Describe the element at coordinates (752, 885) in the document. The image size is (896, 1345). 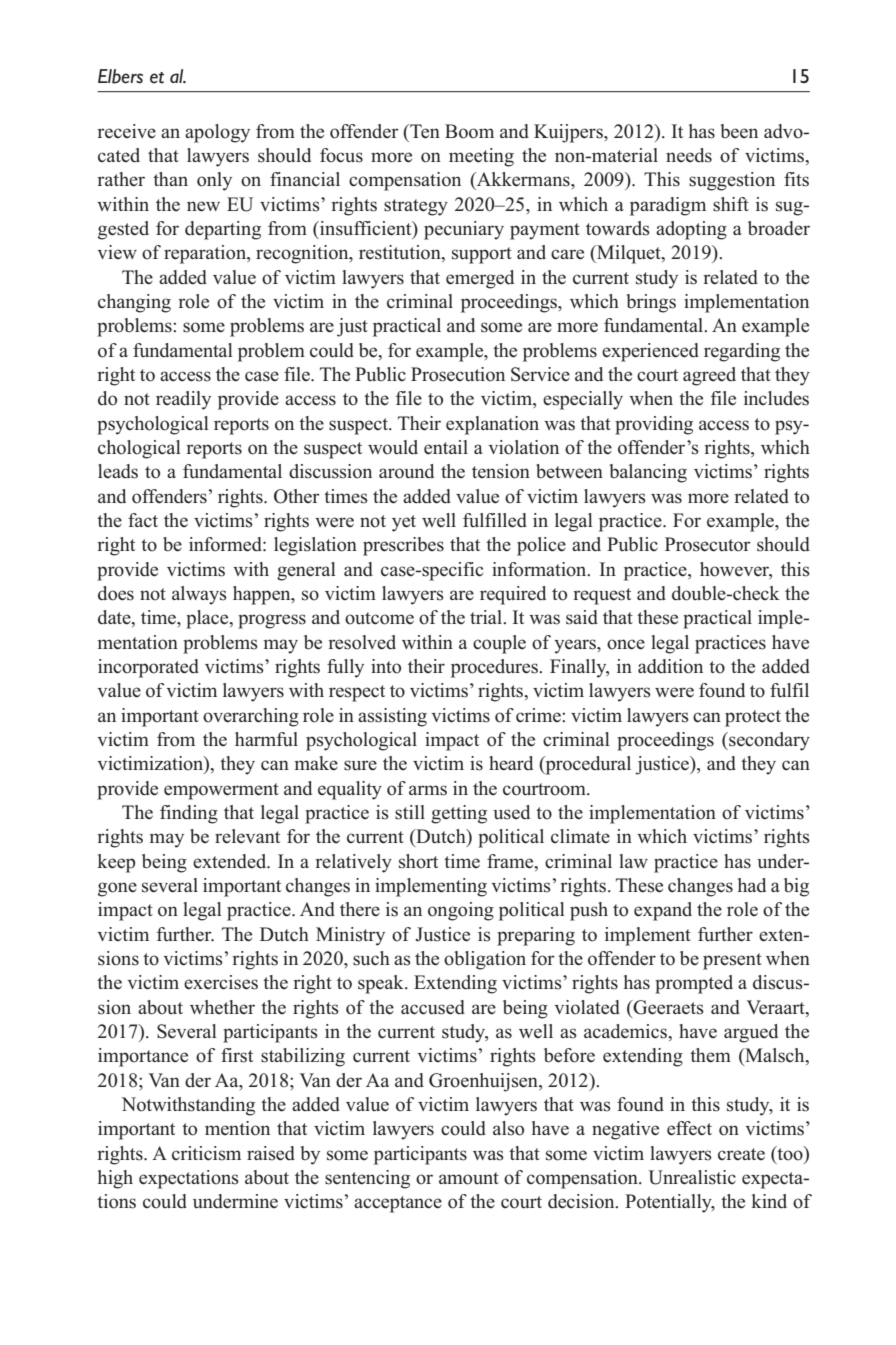
I see `had` at that location.
